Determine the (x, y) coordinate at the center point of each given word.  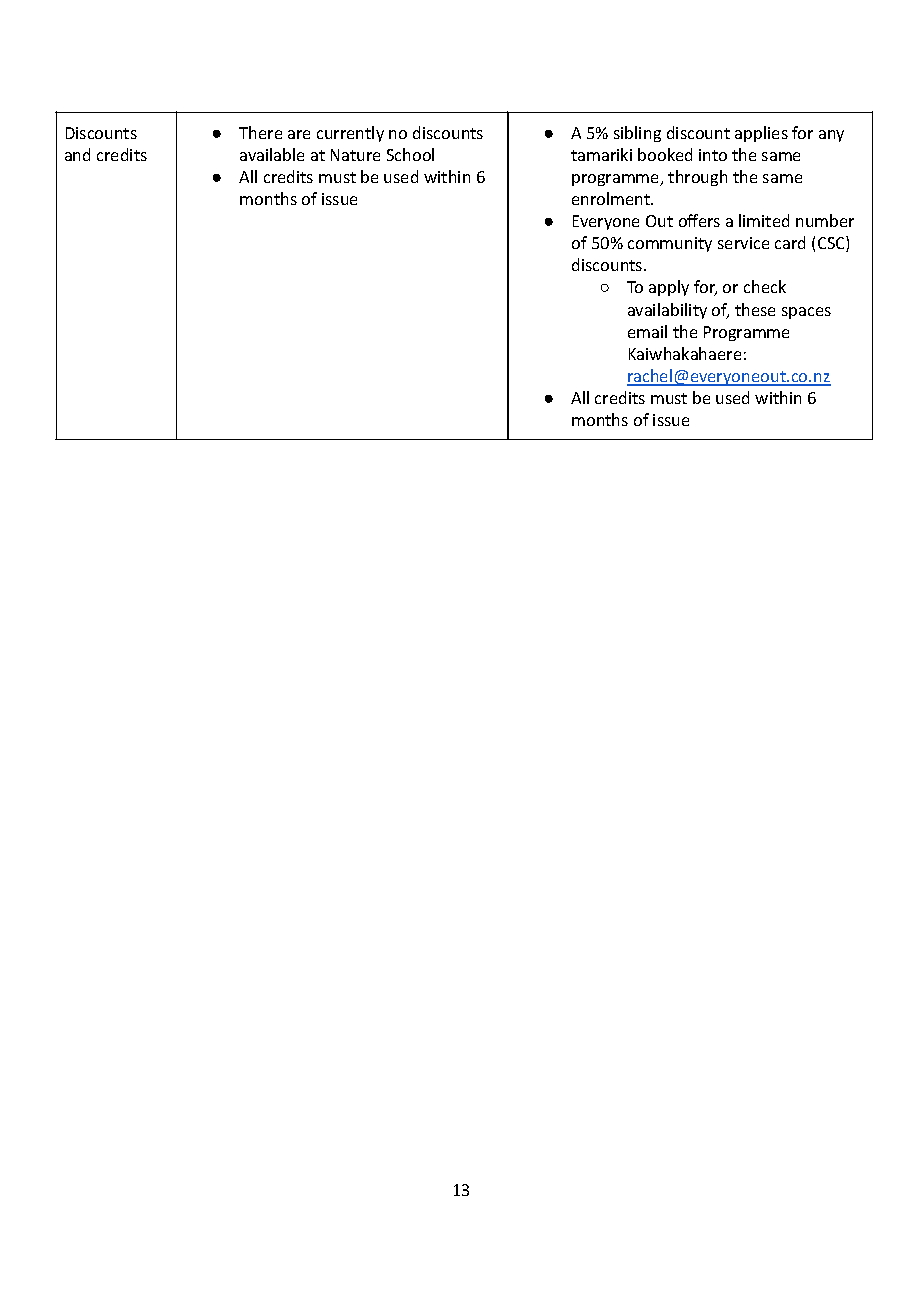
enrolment (612, 198)
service (743, 243)
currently (350, 134)
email (647, 331)
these (755, 309)
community (670, 244)
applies (761, 134)
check (765, 286)
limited (764, 220)
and (77, 154)
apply (669, 288)
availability (667, 311)
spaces (806, 313)
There (260, 132)
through (697, 178)
